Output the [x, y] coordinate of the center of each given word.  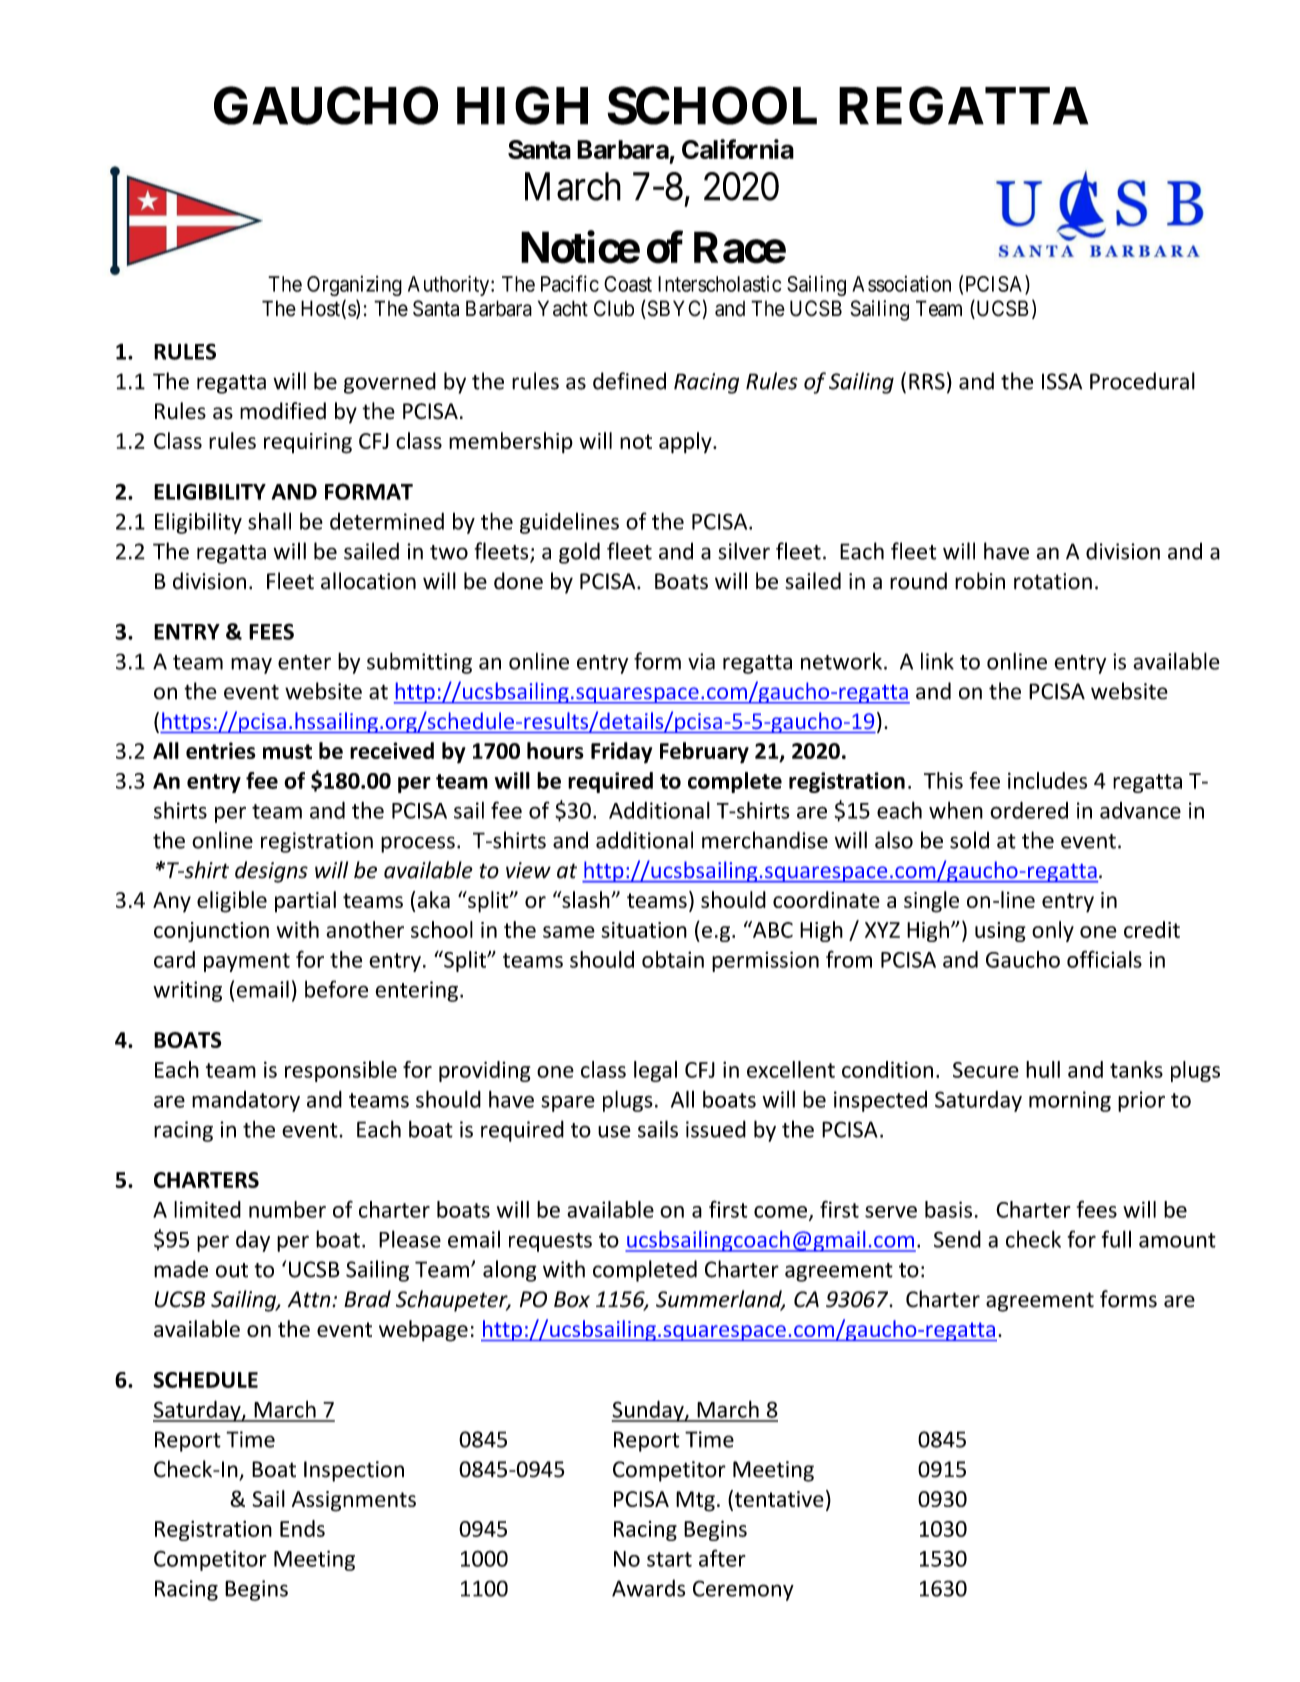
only [1053, 931]
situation [644, 930]
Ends [302, 1528]
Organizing [354, 286]
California [738, 149]
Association [901, 284]
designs [271, 872]
